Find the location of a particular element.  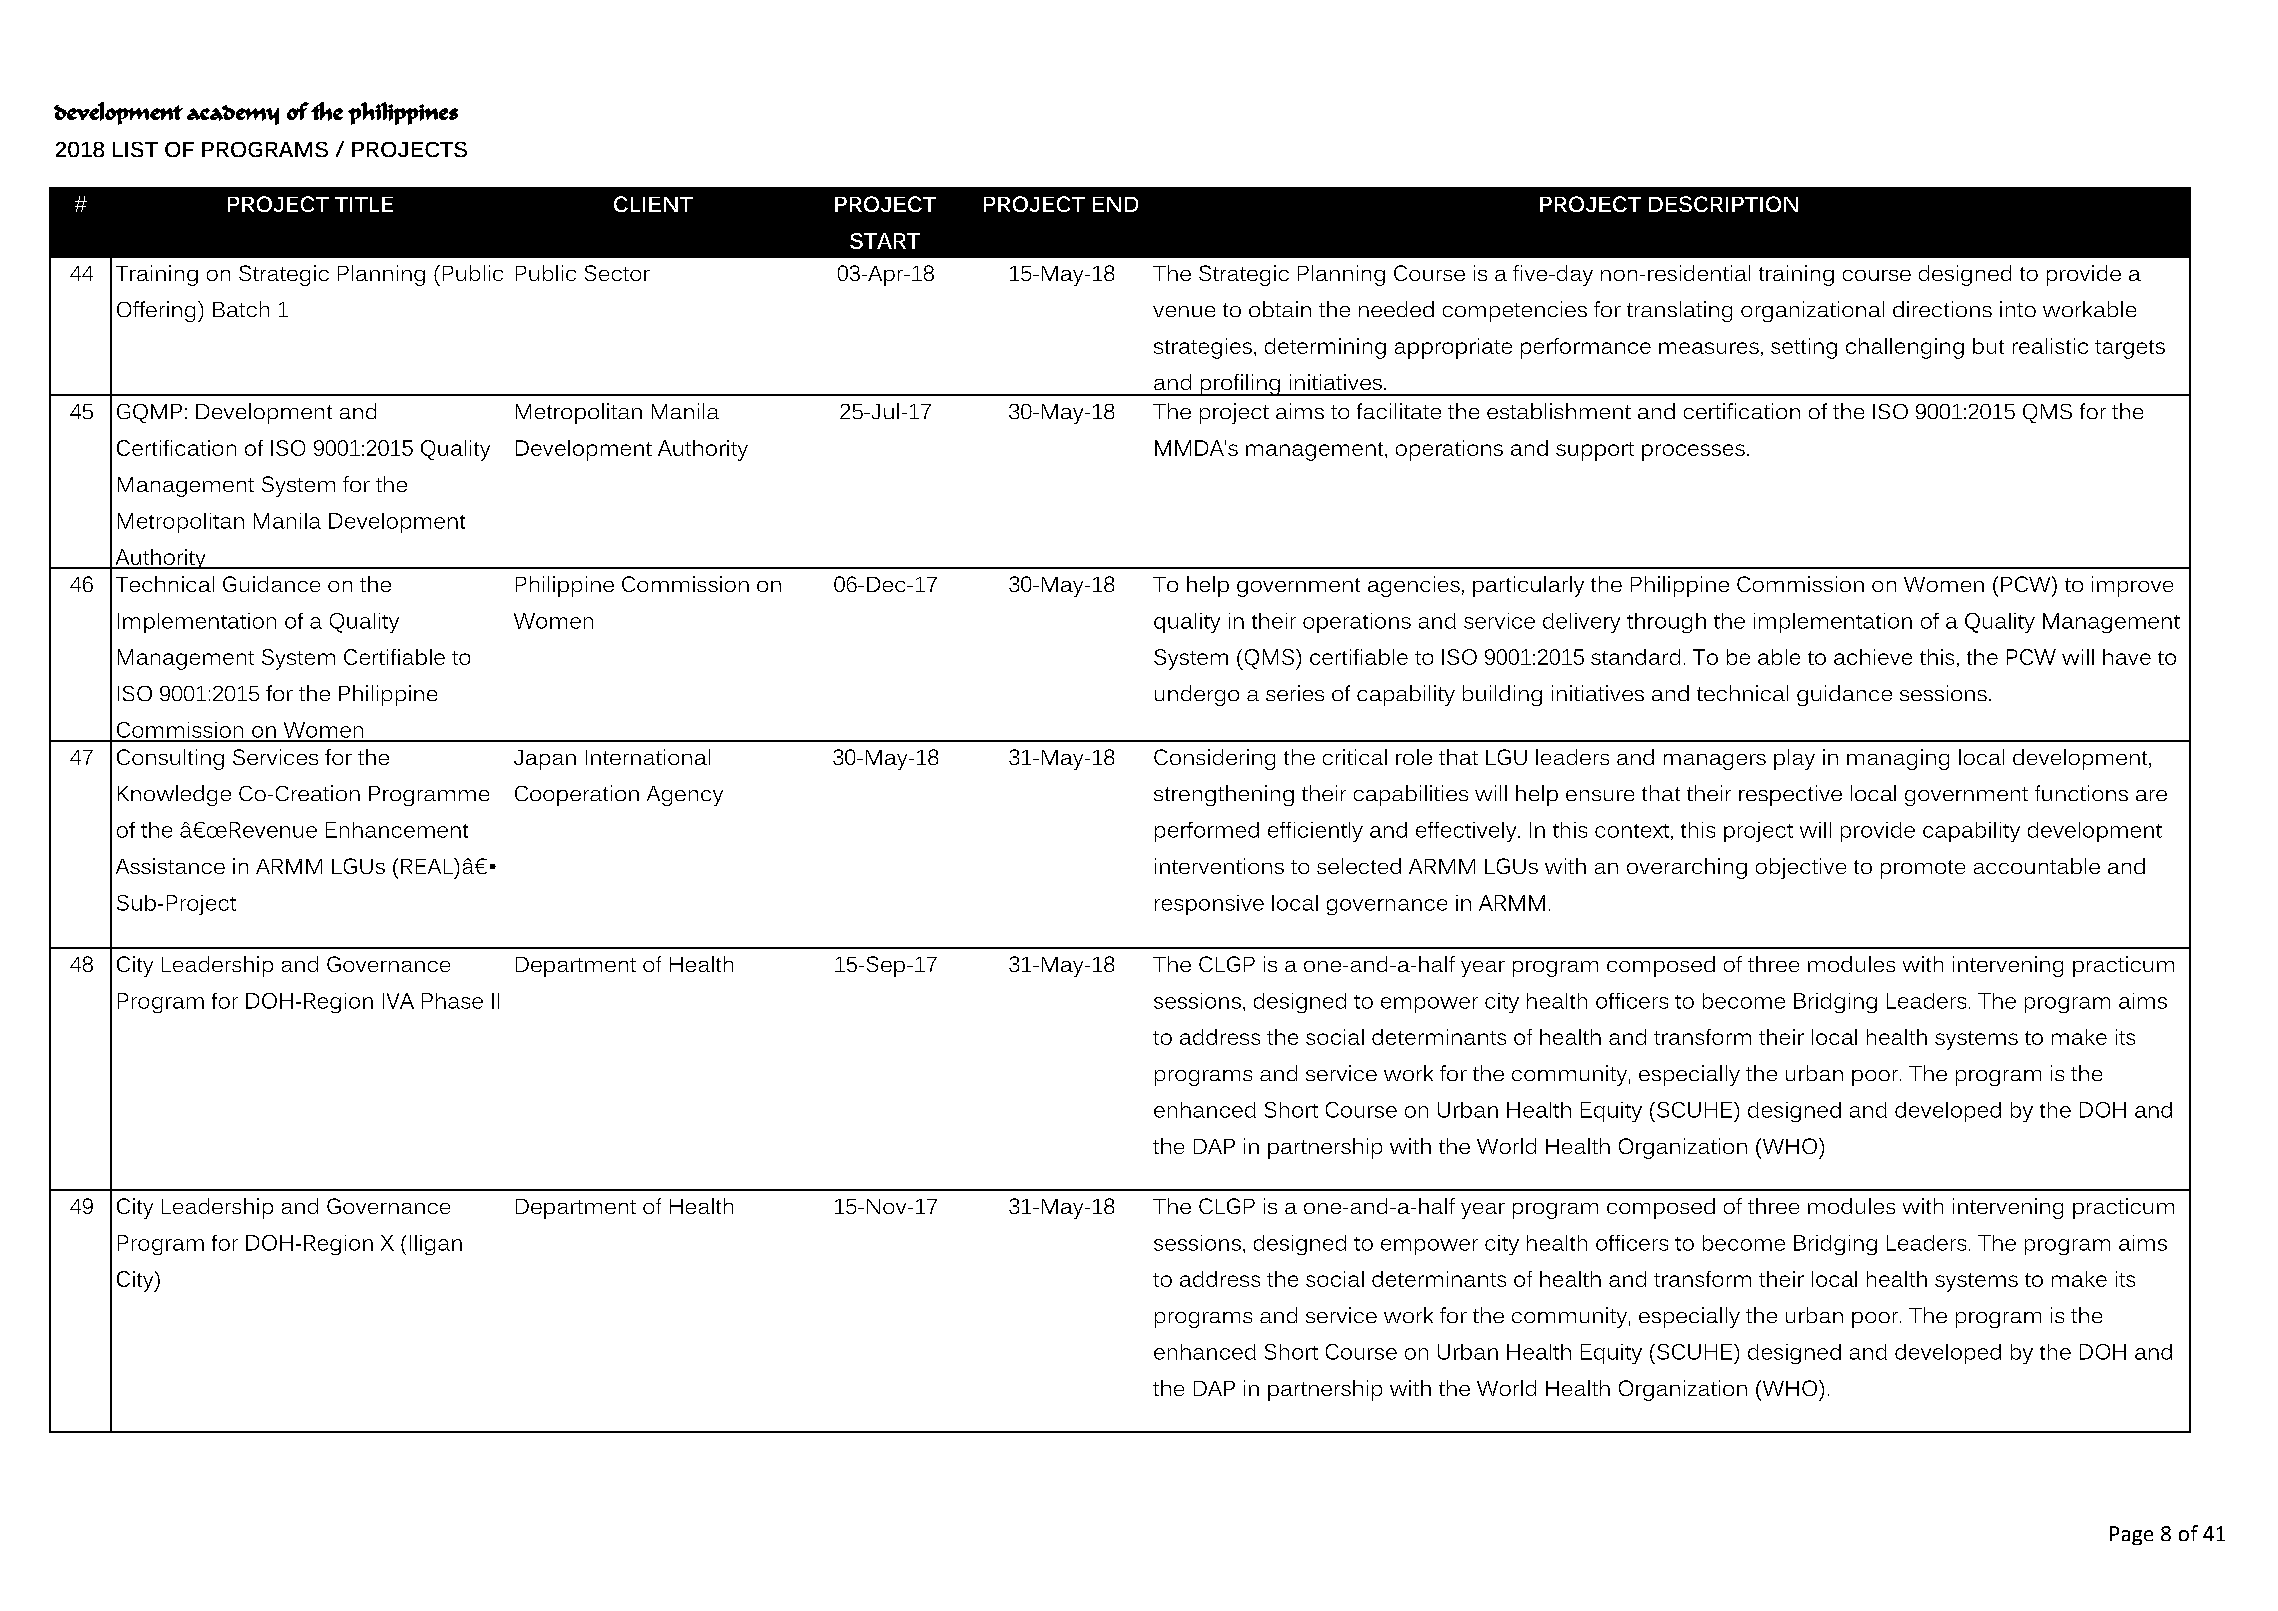

END is located at coordinates (1115, 204).
